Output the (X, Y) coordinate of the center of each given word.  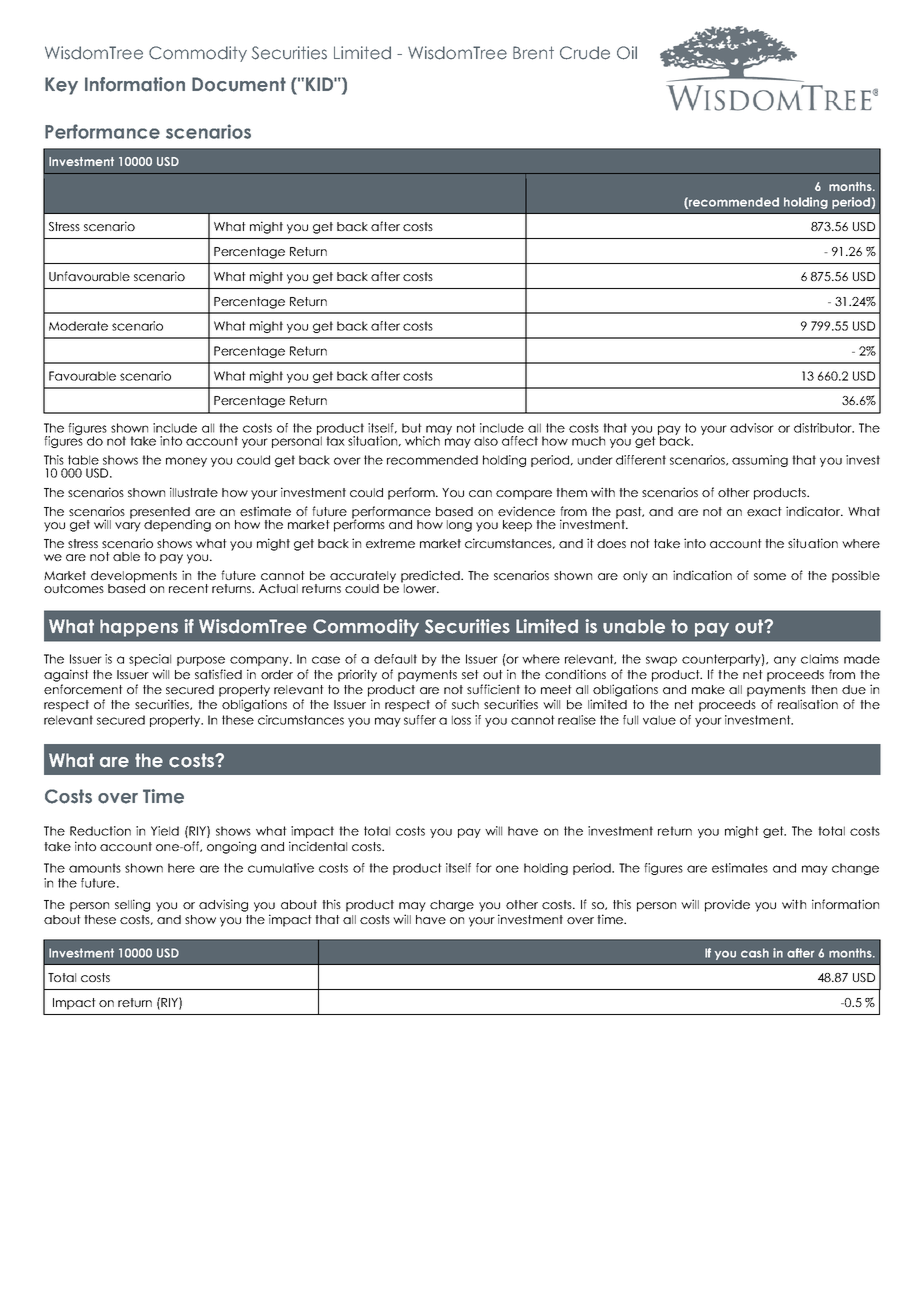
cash (755, 953)
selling (132, 905)
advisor (752, 428)
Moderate (78, 326)
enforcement (83, 689)
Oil (627, 53)
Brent (533, 53)
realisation (808, 704)
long (459, 526)
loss (461, 720)
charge (452, 906)
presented (161, 514)
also (486, 441)
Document (239, 84)
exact (764, 511)
